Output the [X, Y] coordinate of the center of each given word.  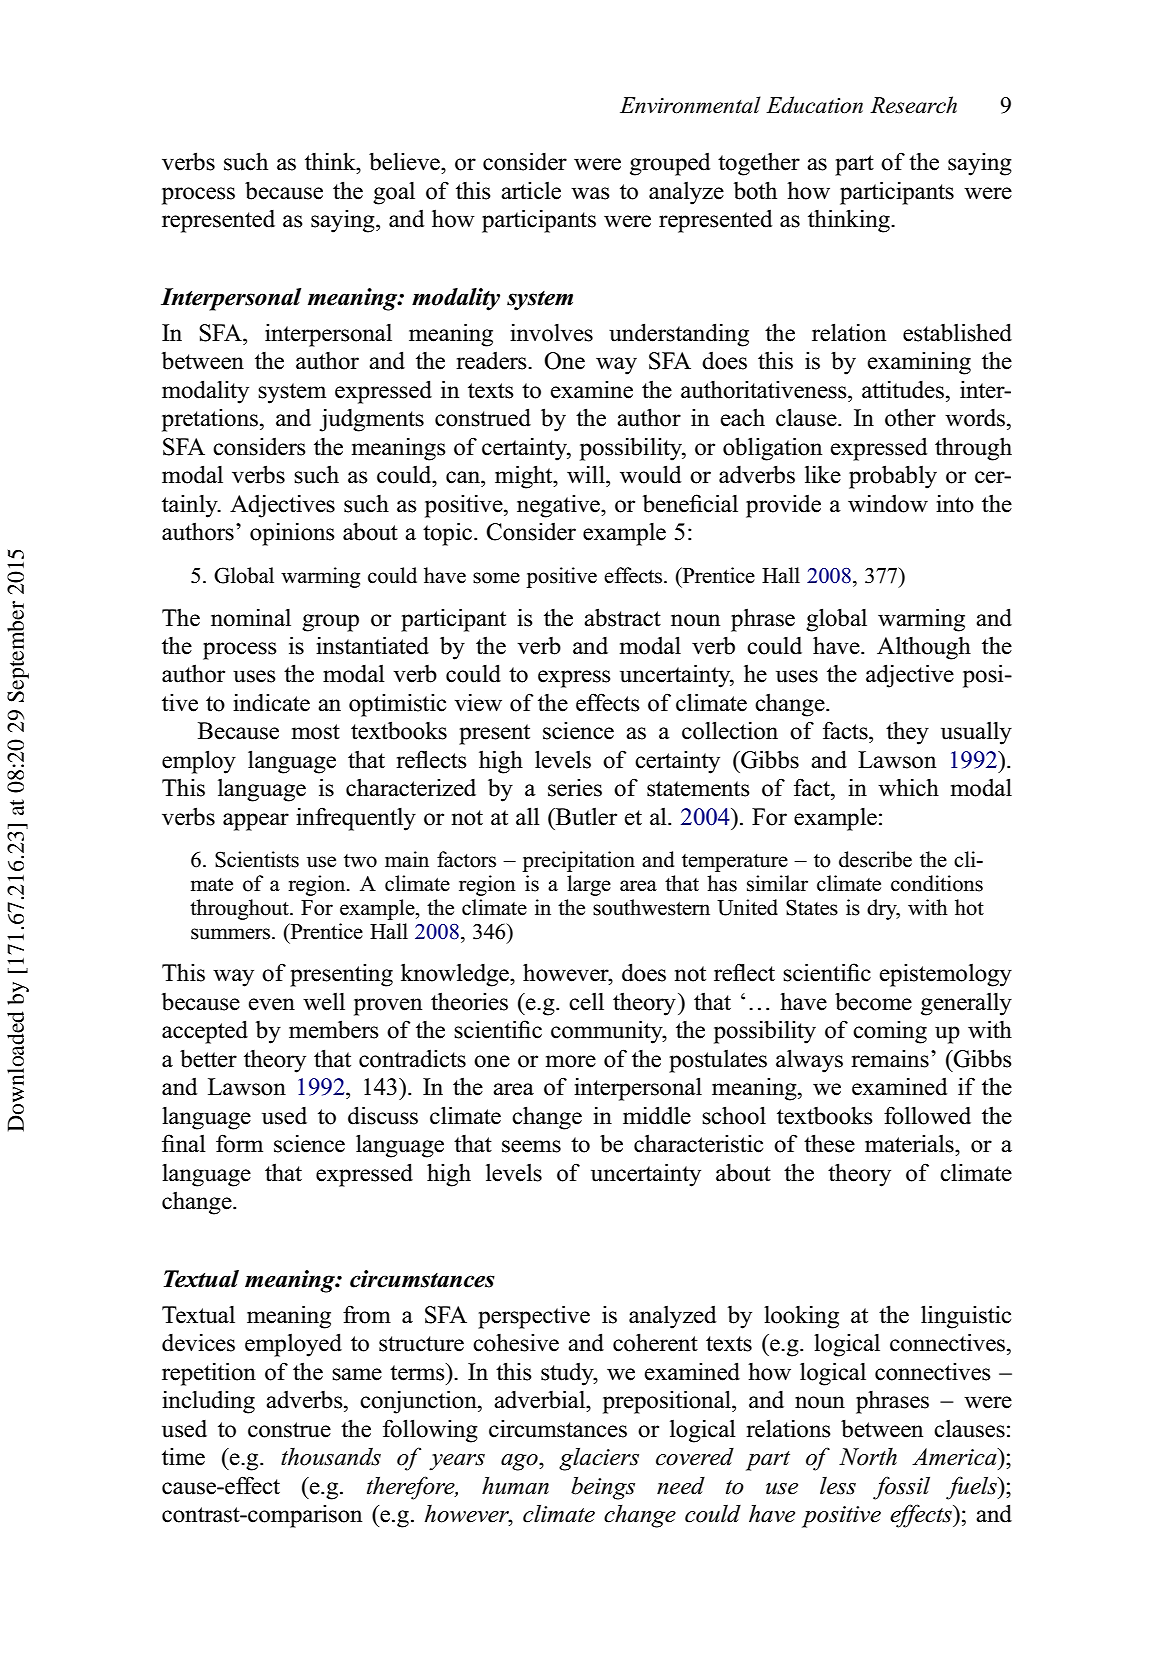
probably [893, 477]
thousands [331, 1457]
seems [531, 1146]
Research [913, 105]
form [239, 1143]
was [590, 193]
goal [394, 193]
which [908, 788]
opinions [292, 534]
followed [927, 1115]
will [587, 474]
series [575, 788]
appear [256, 822]
